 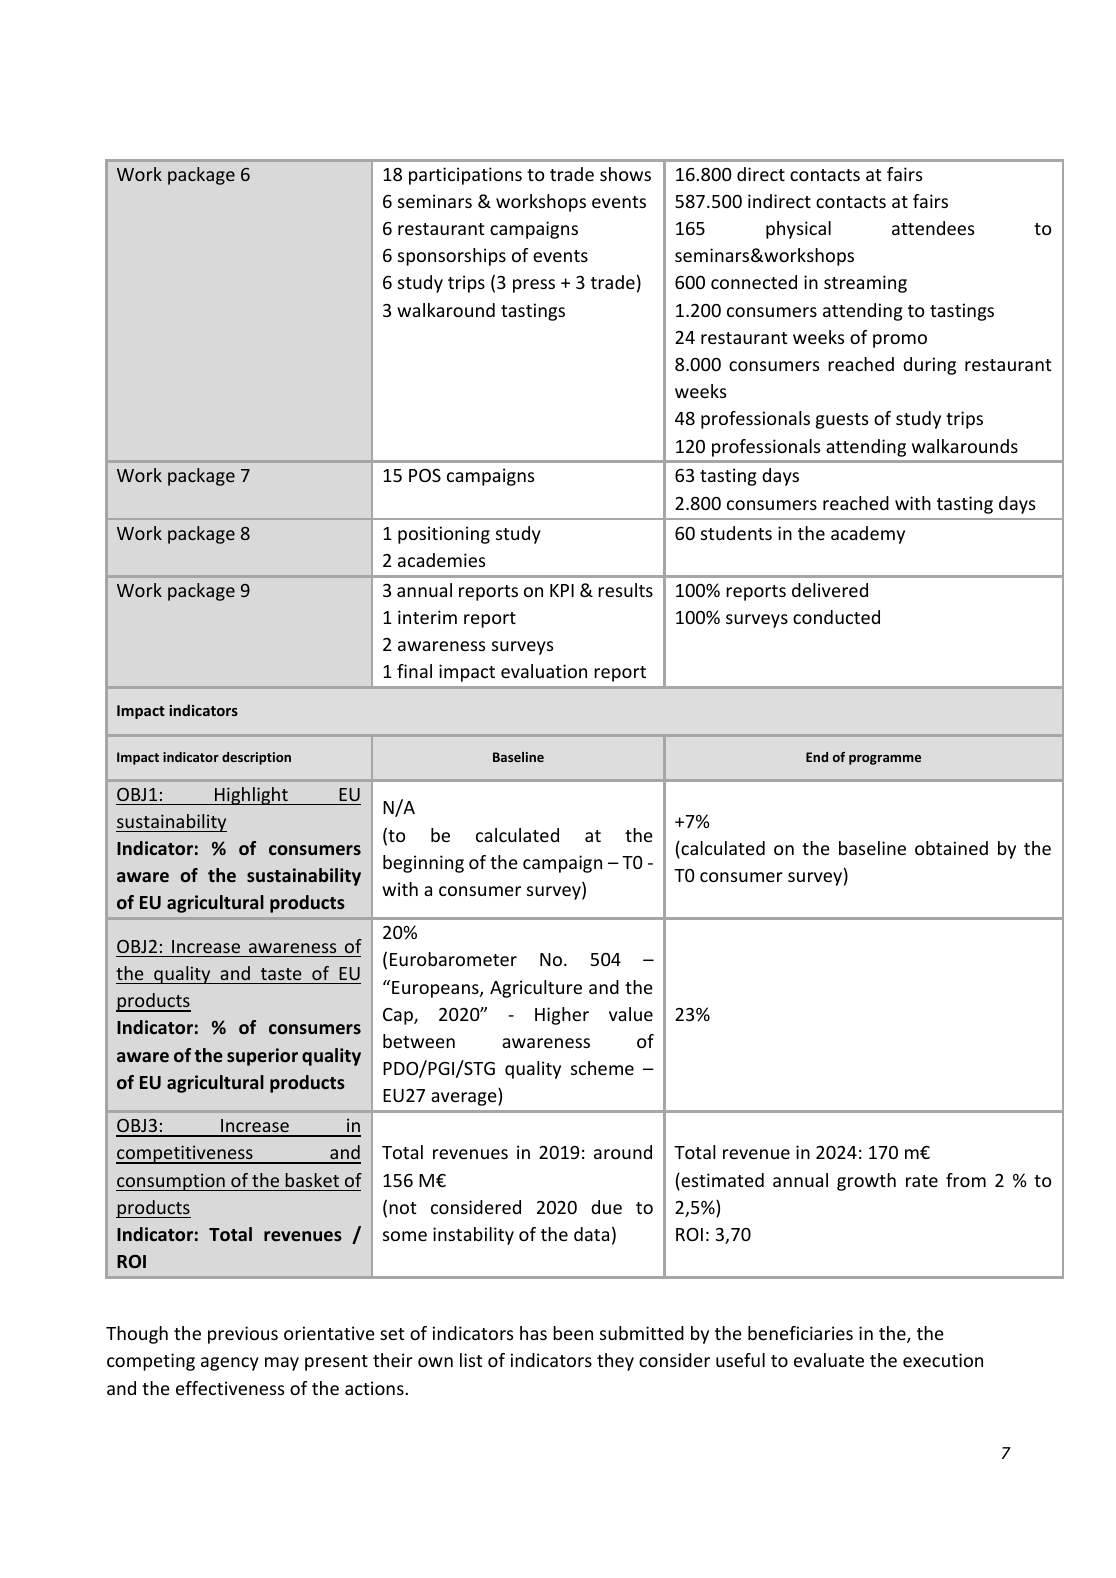 I want to click on academies, so click(x=441, y=560).
